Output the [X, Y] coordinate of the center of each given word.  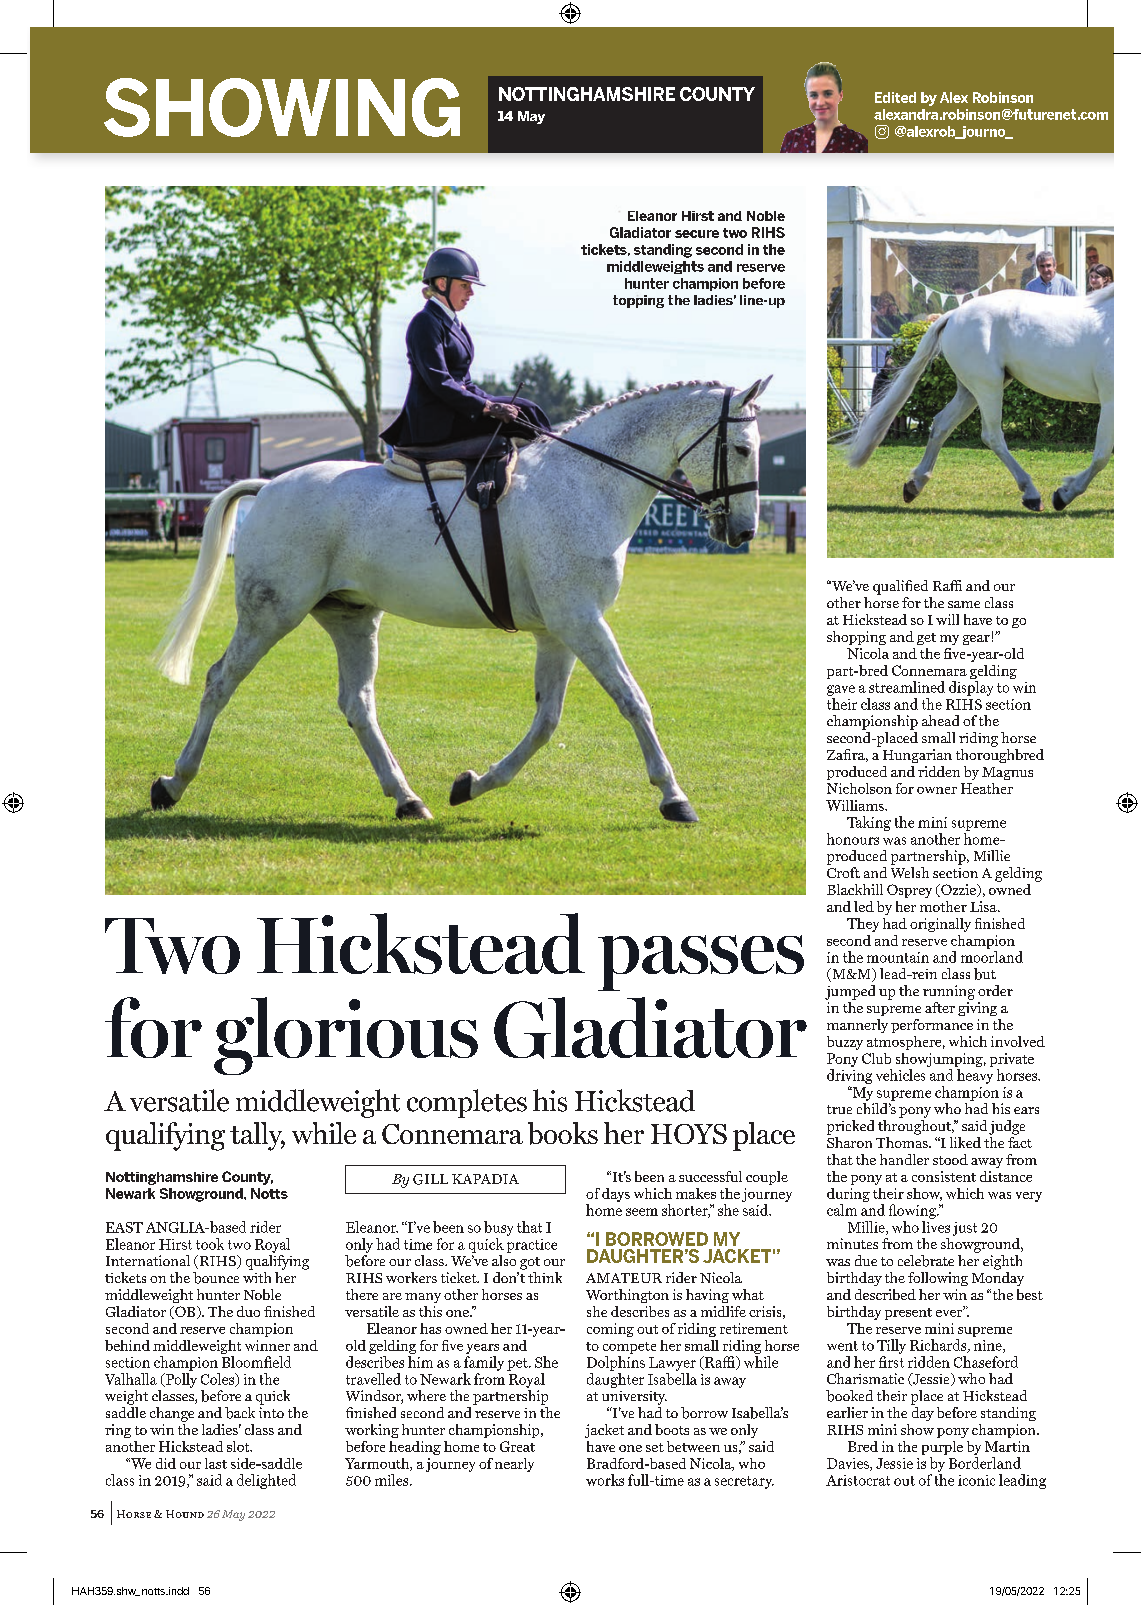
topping [638, 301]
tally [257, 1136]
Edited [895, 97]
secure [697, 234]
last [216, 1463]
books [563, 1133]
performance [932, 1026]
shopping [856, 638]
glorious [346, 1036]
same [964, 604]
